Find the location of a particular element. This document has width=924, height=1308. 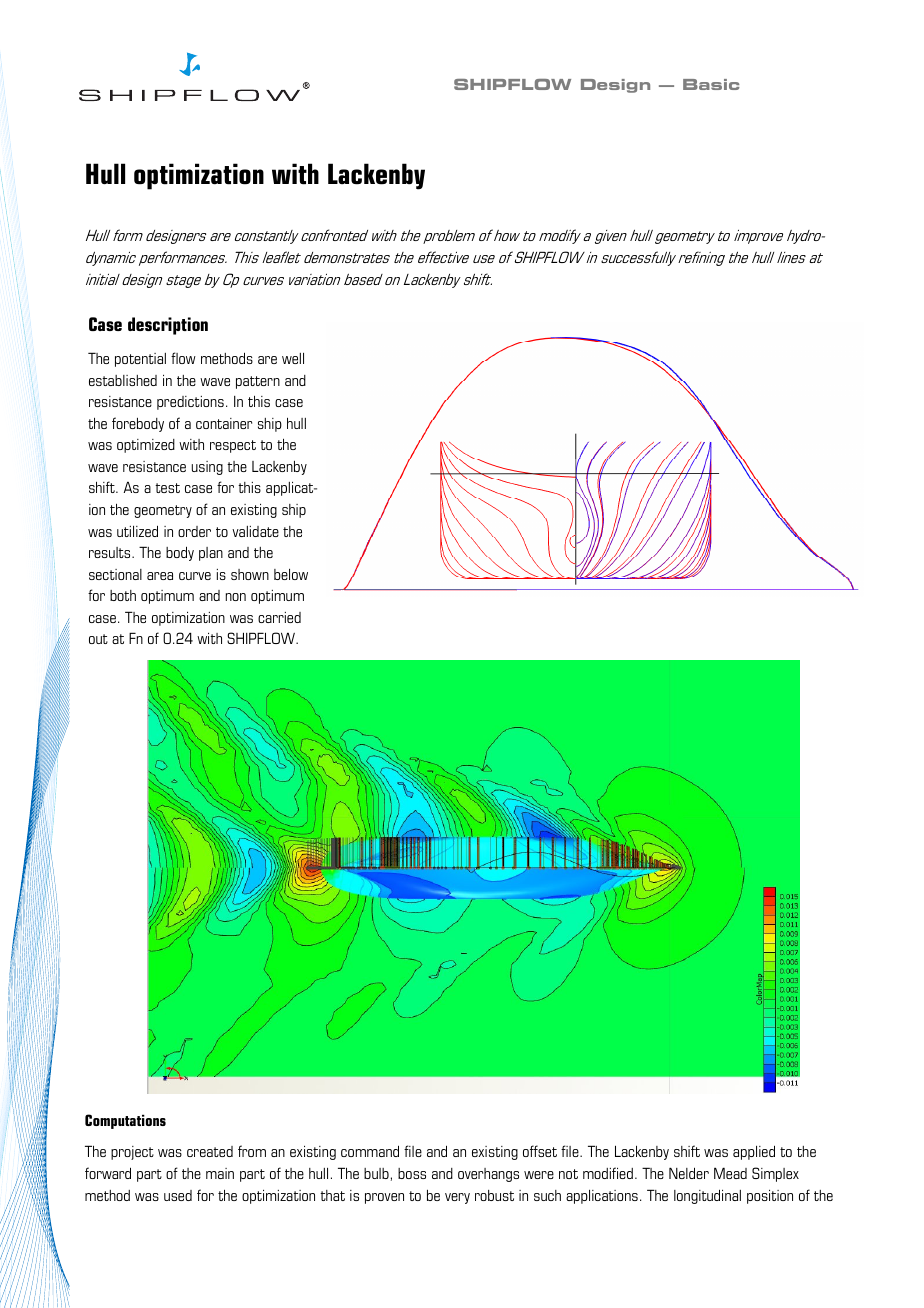

potential is located at coordinates (140, 360).
